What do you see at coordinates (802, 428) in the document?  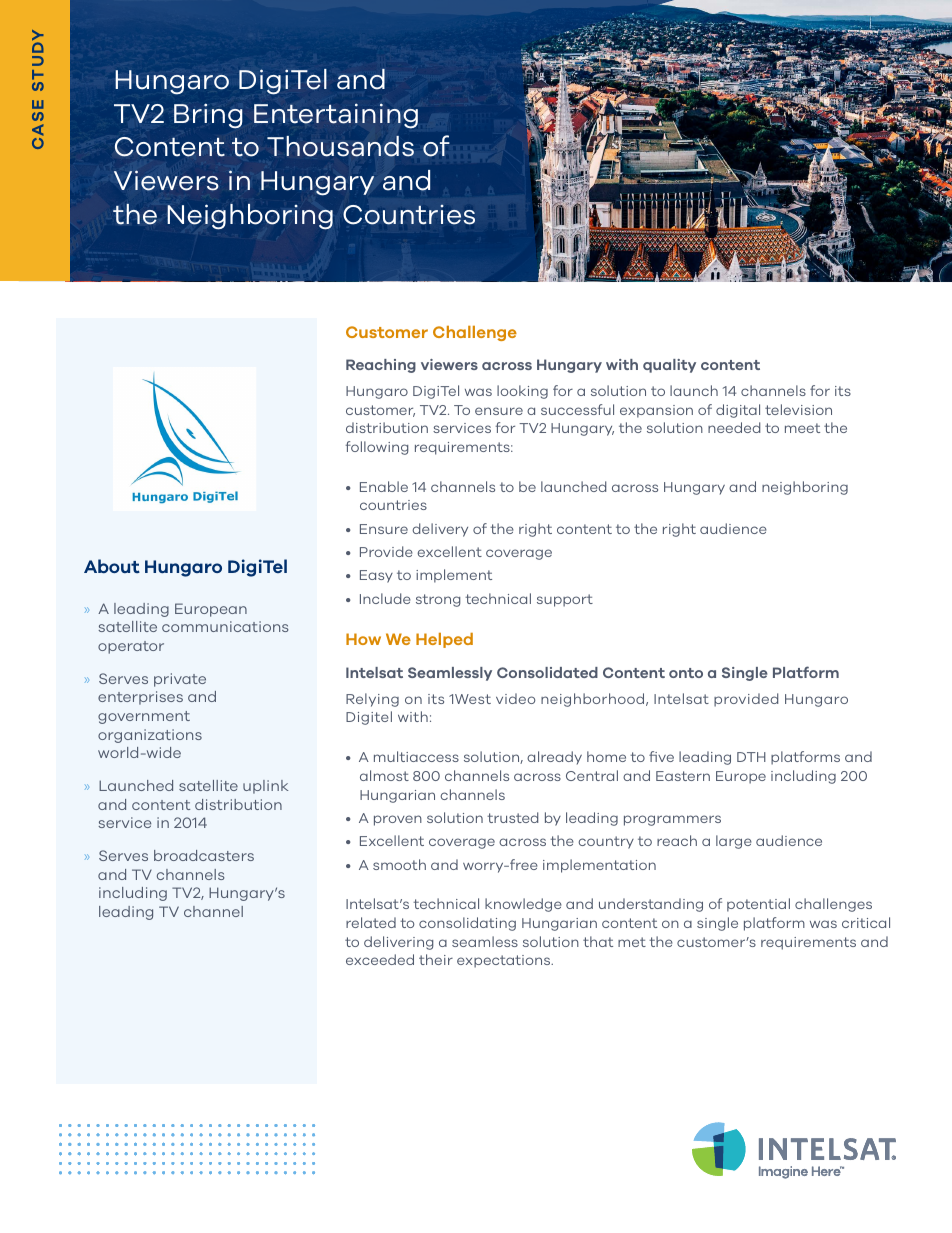 I see `meet` at bounding box center [802, 428].
